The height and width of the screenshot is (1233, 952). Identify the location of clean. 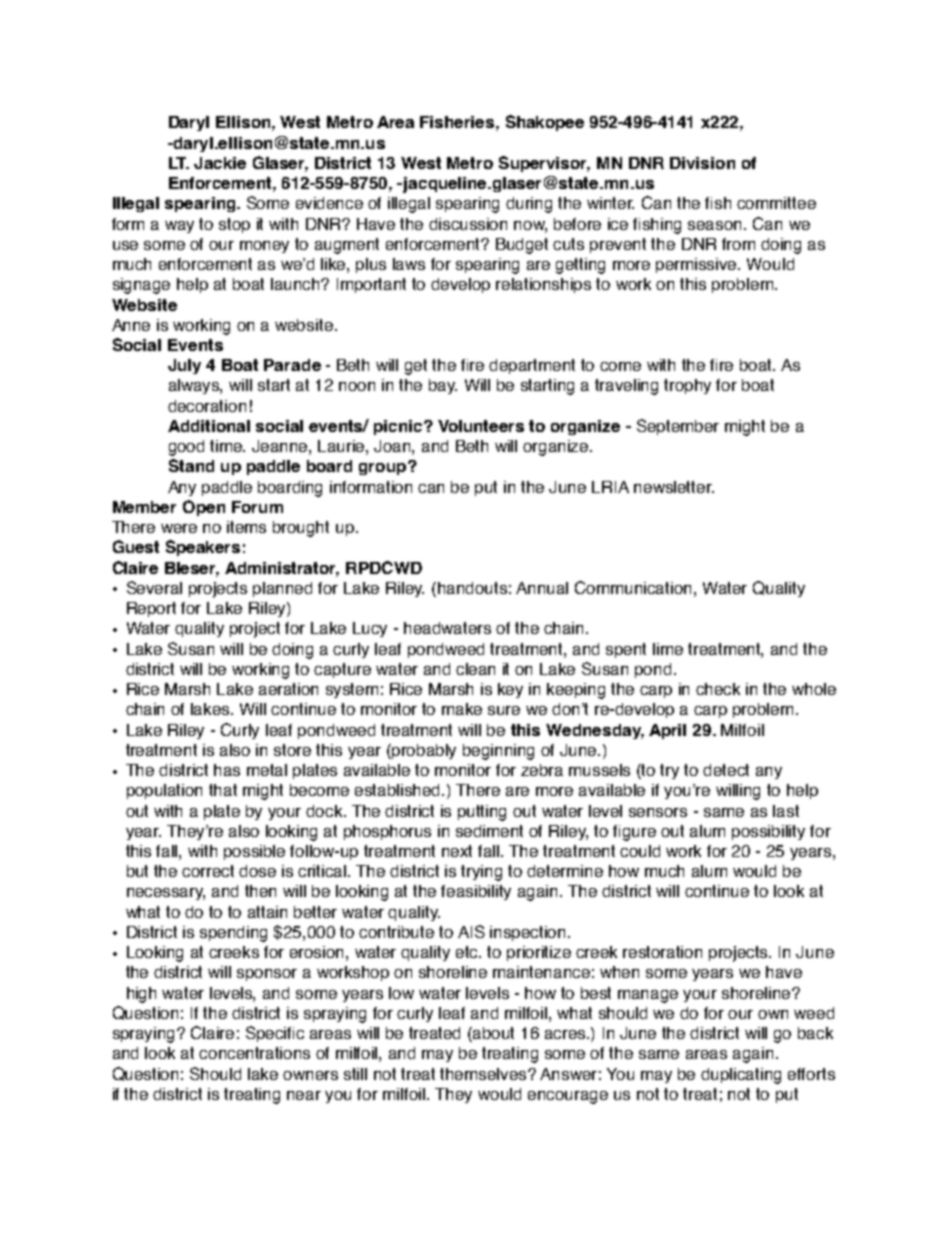
(475, 669).
